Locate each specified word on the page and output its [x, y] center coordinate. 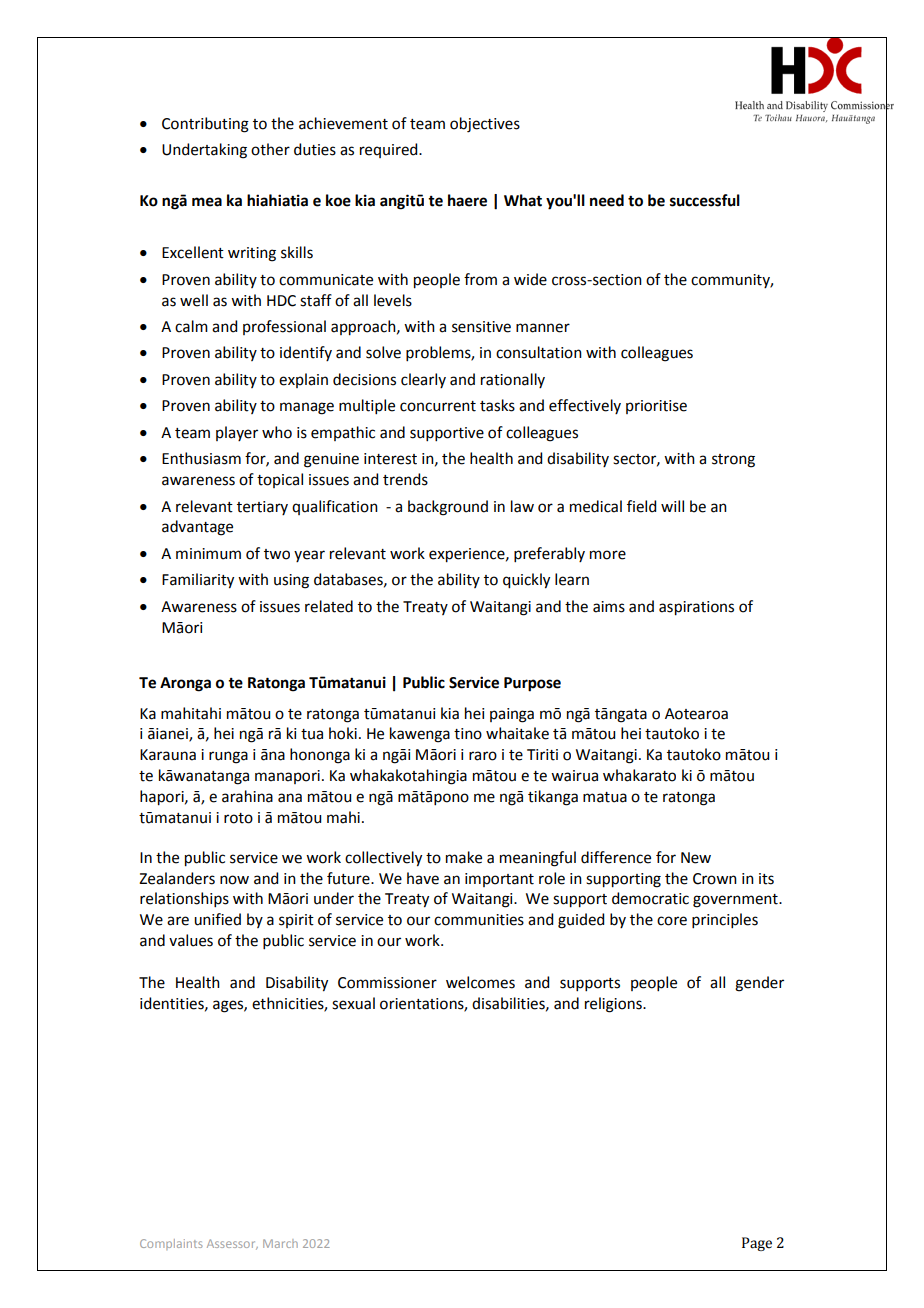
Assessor [232, 1244]
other [270, 149]
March [280, 1243]
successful [705, 200]
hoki [343, 733]
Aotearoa [696, 714]
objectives [485, 125]
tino [468, 734]
